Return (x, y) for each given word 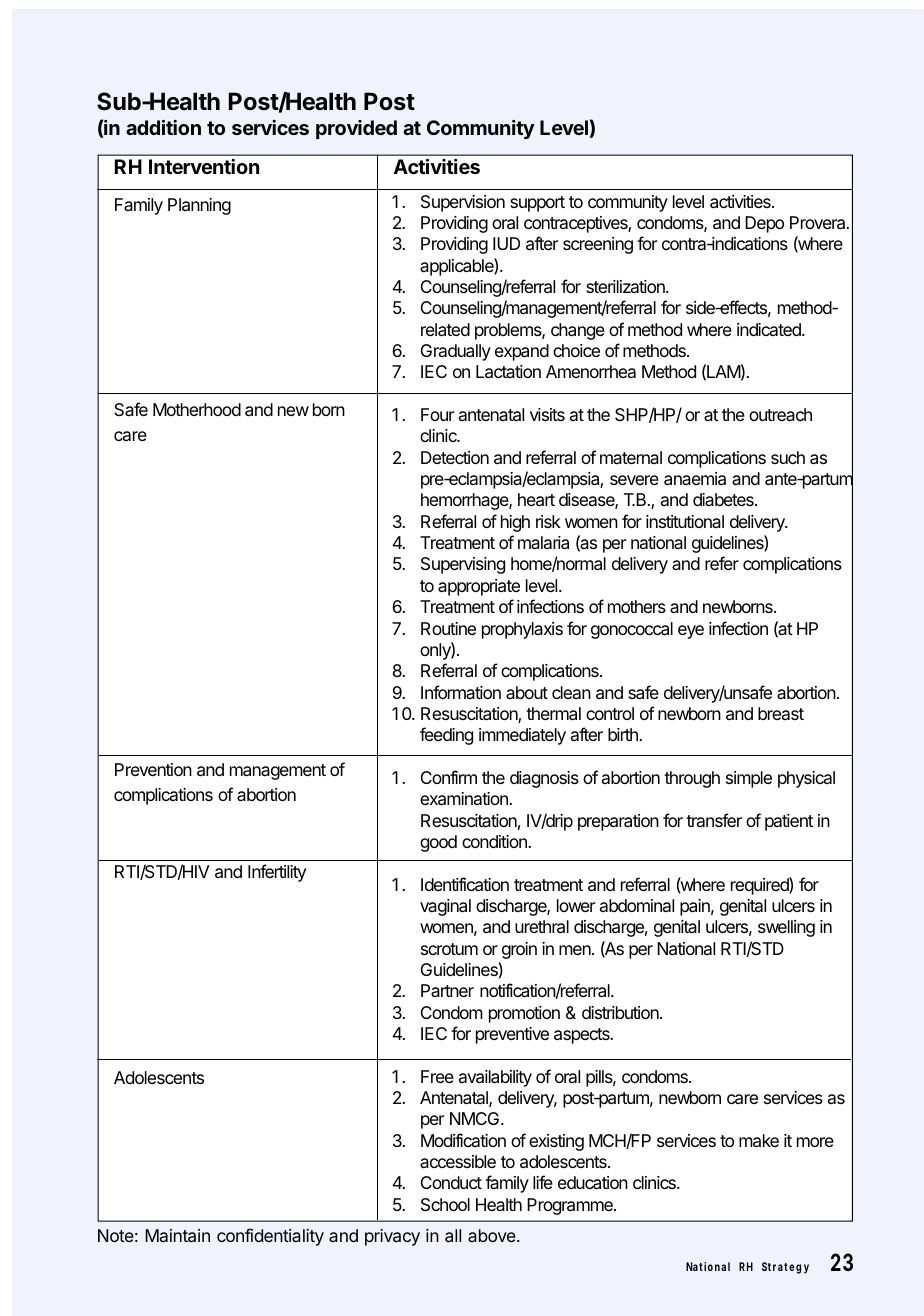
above (493, 1235)
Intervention (204, 166)
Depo (764, 224)
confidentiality (270, 1237)
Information (461, 692)
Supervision (463, 203)
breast (781, 713)
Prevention (153, 769)
